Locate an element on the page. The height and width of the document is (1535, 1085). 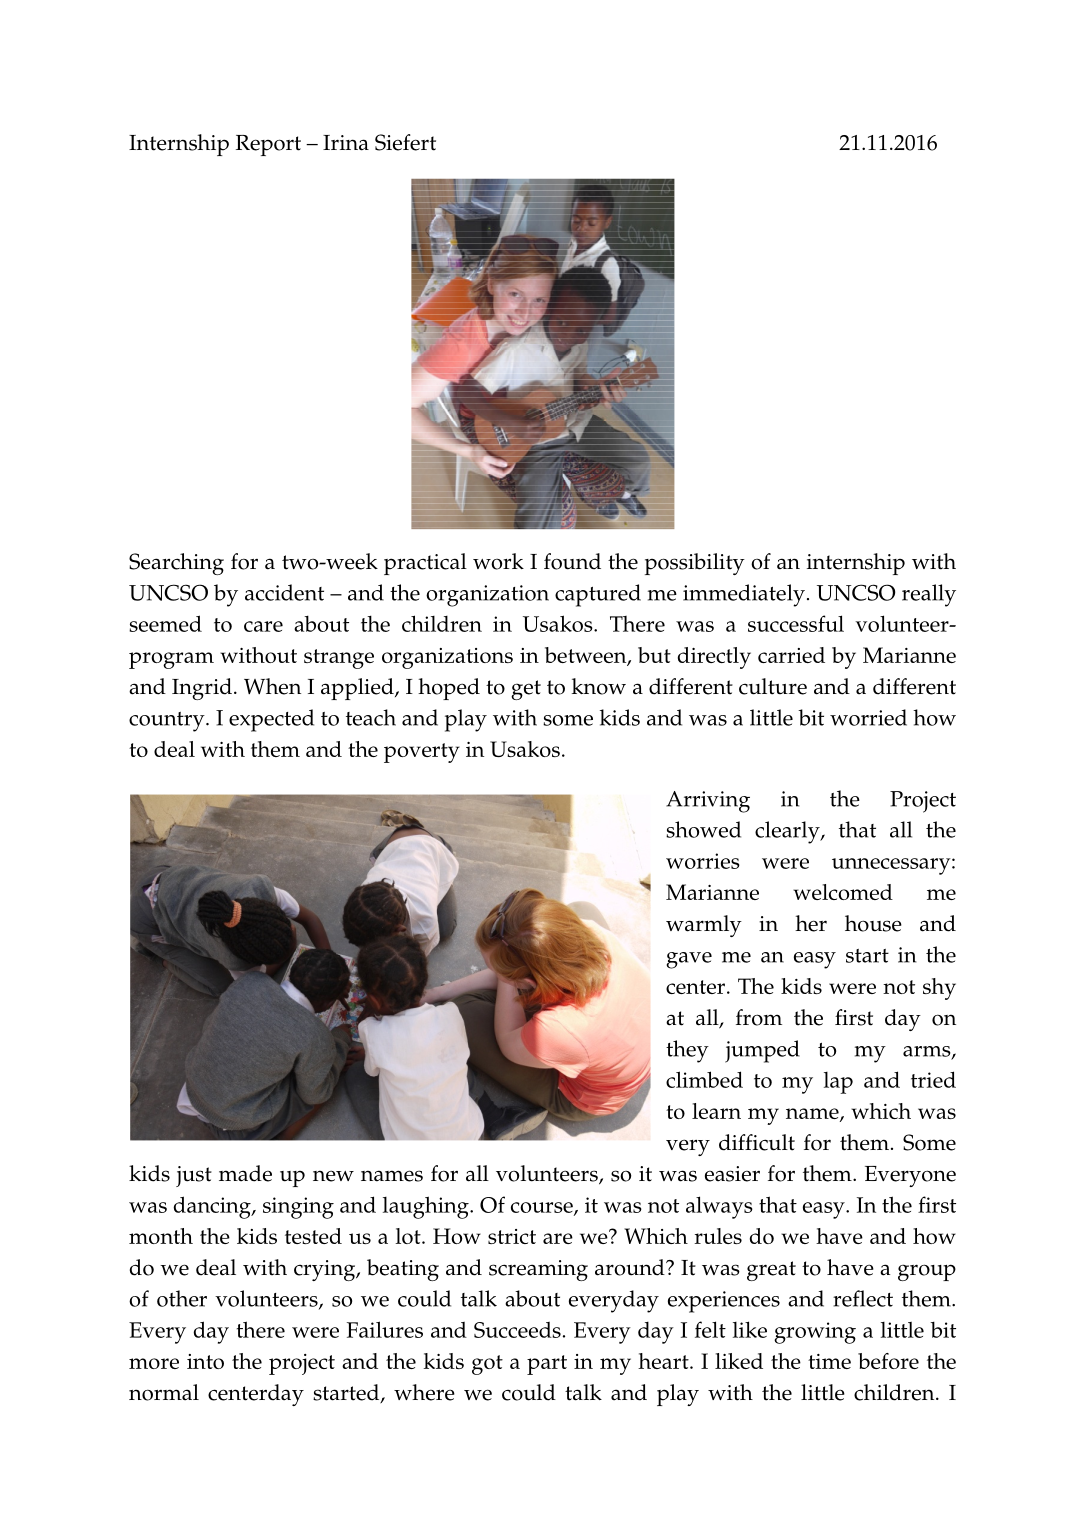
successful is located at coordinates (796, 623).
